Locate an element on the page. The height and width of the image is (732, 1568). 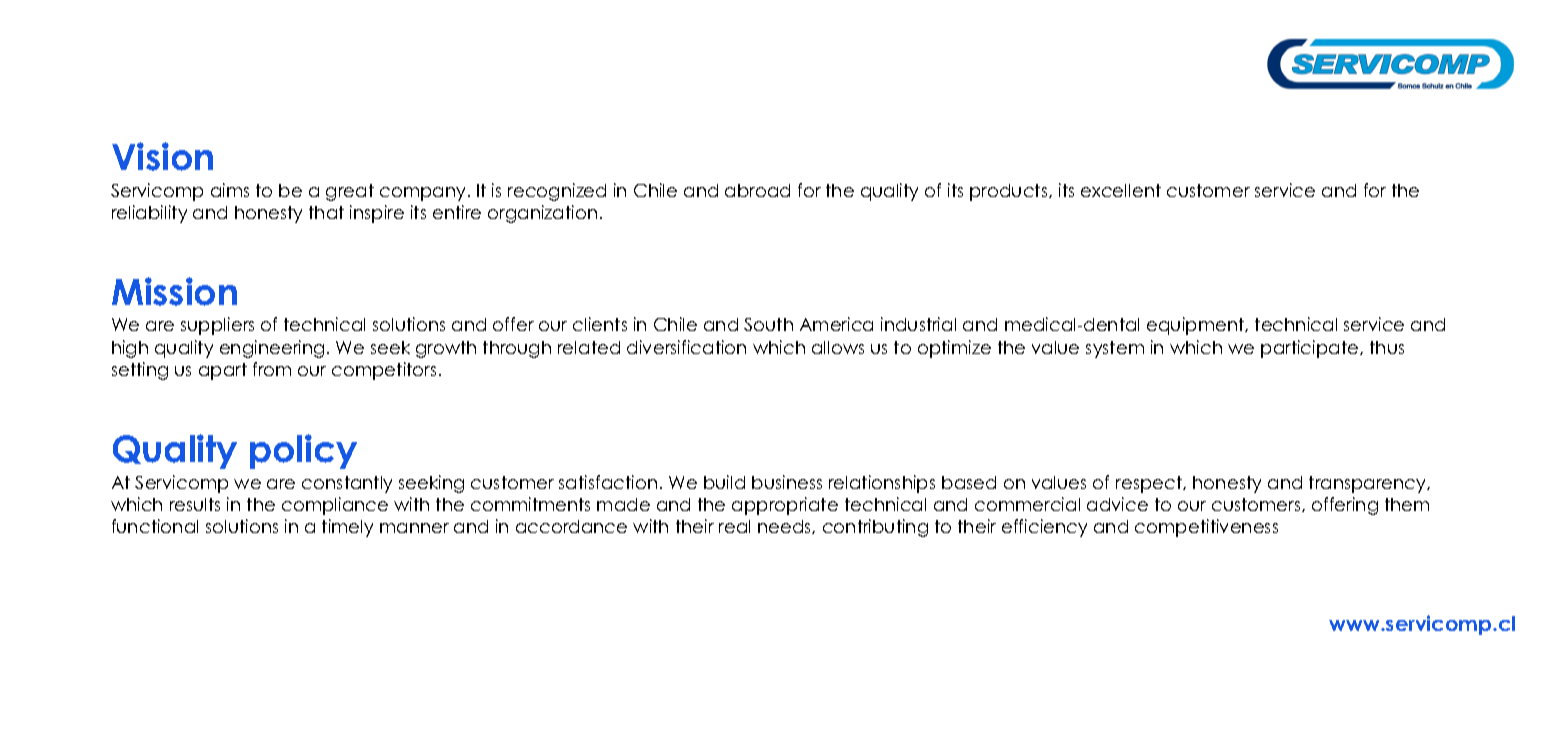
participate is located at coordinates (1311, 349).
